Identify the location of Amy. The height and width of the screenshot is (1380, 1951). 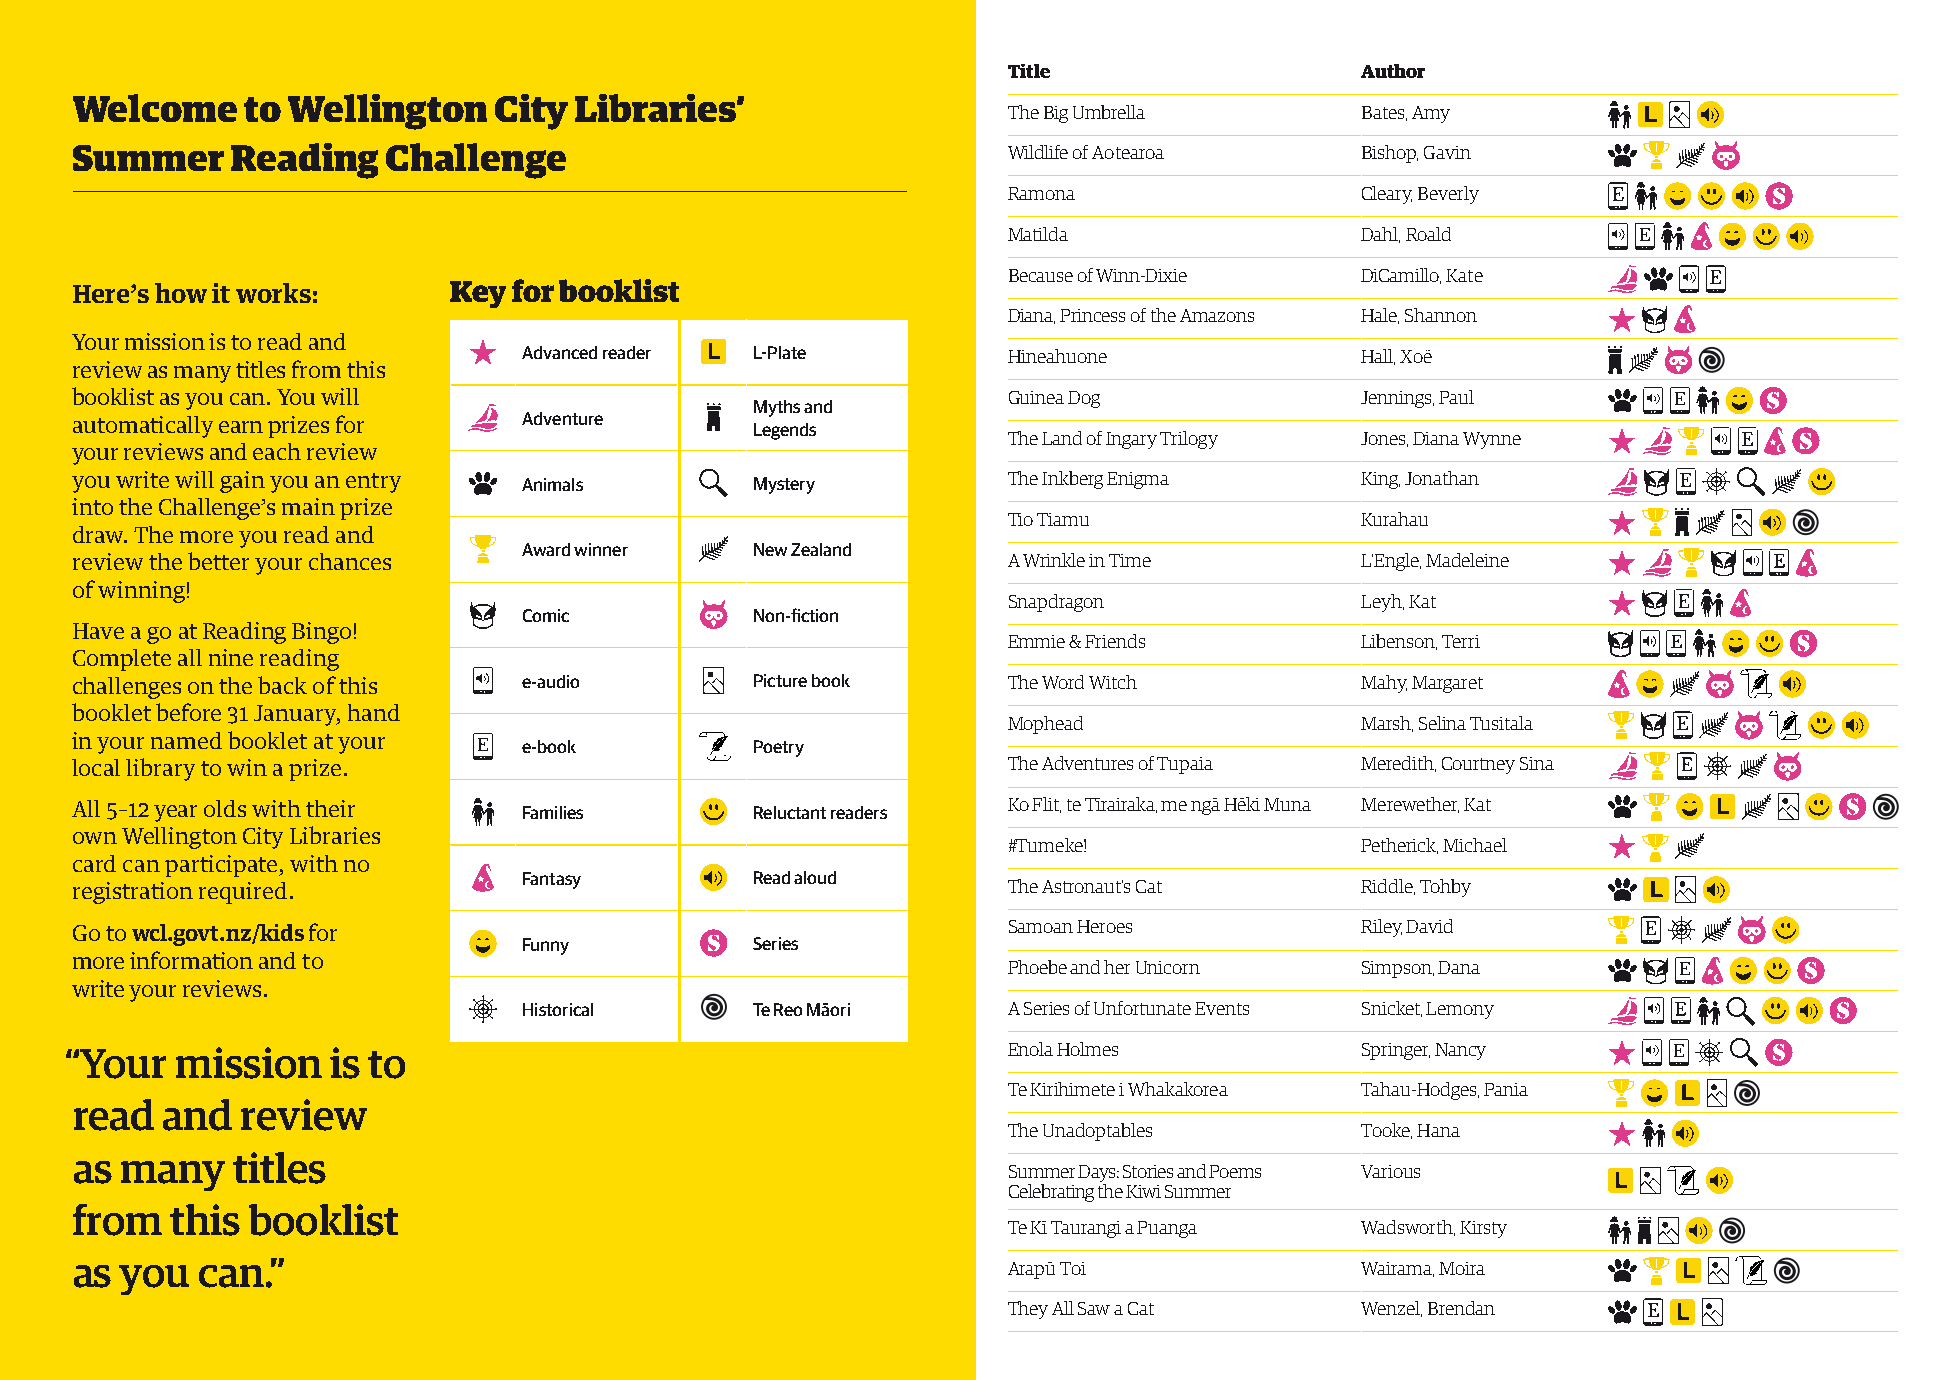
(1431, 114).
